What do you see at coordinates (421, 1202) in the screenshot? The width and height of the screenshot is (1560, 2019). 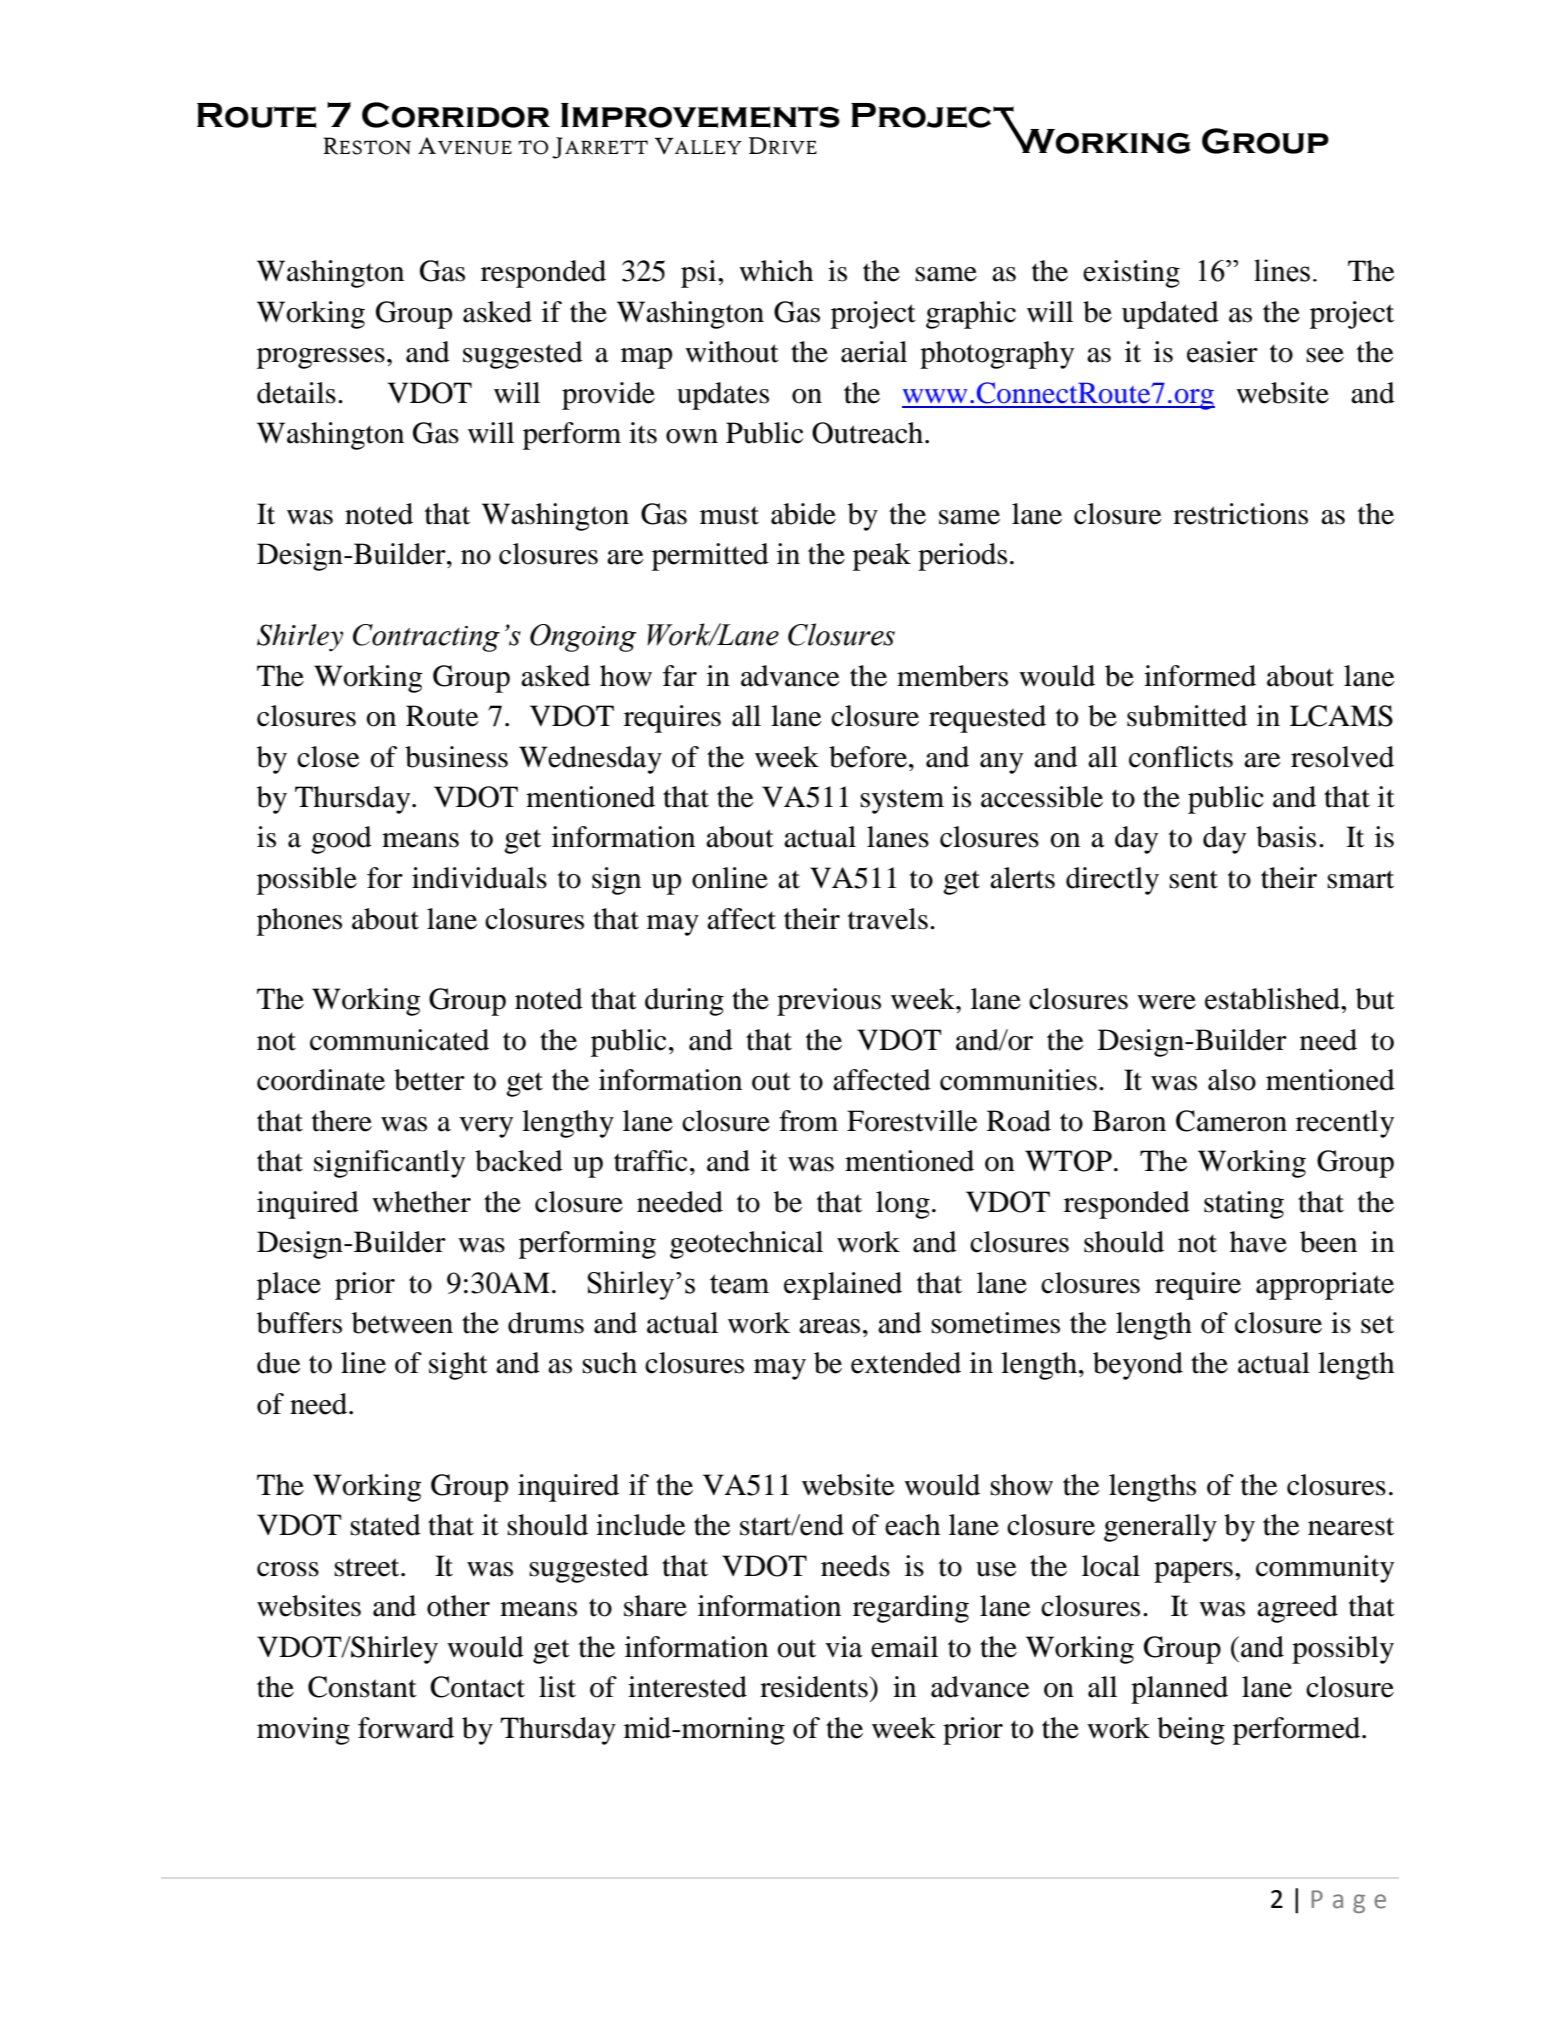 I see `whether` at bounding box center [421, 1202].
